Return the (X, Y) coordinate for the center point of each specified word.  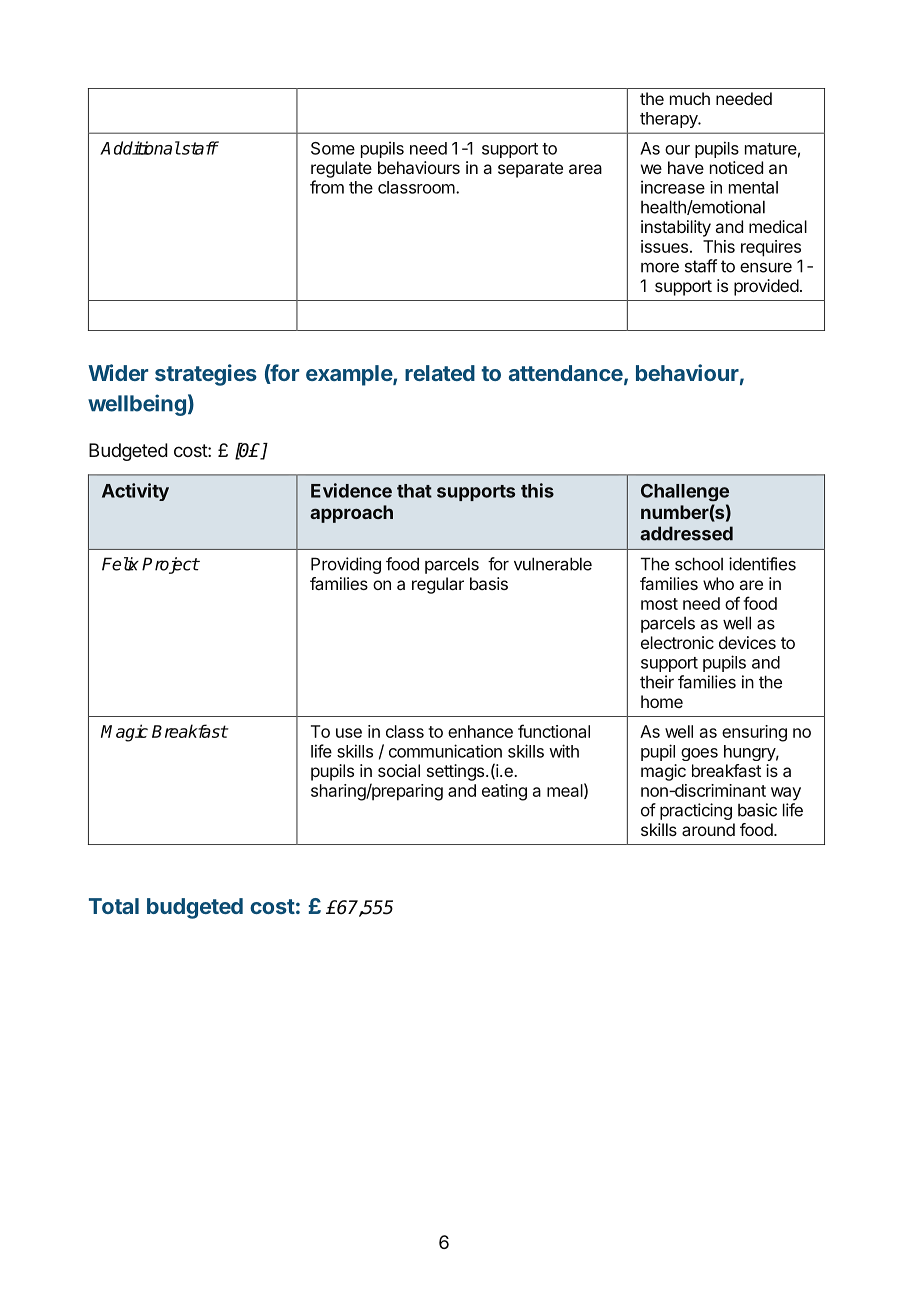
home (662, 701)
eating (504, 792)
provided (766, 287)
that (414, 491)
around (708, 829)
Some (333, 148)
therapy (670, 120)
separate (530, 170)
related (440, 373)
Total (114, 906)
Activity (135, 492)
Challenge (685, 492)
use (349, 733)
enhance (480, 731)
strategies (206, 375)
